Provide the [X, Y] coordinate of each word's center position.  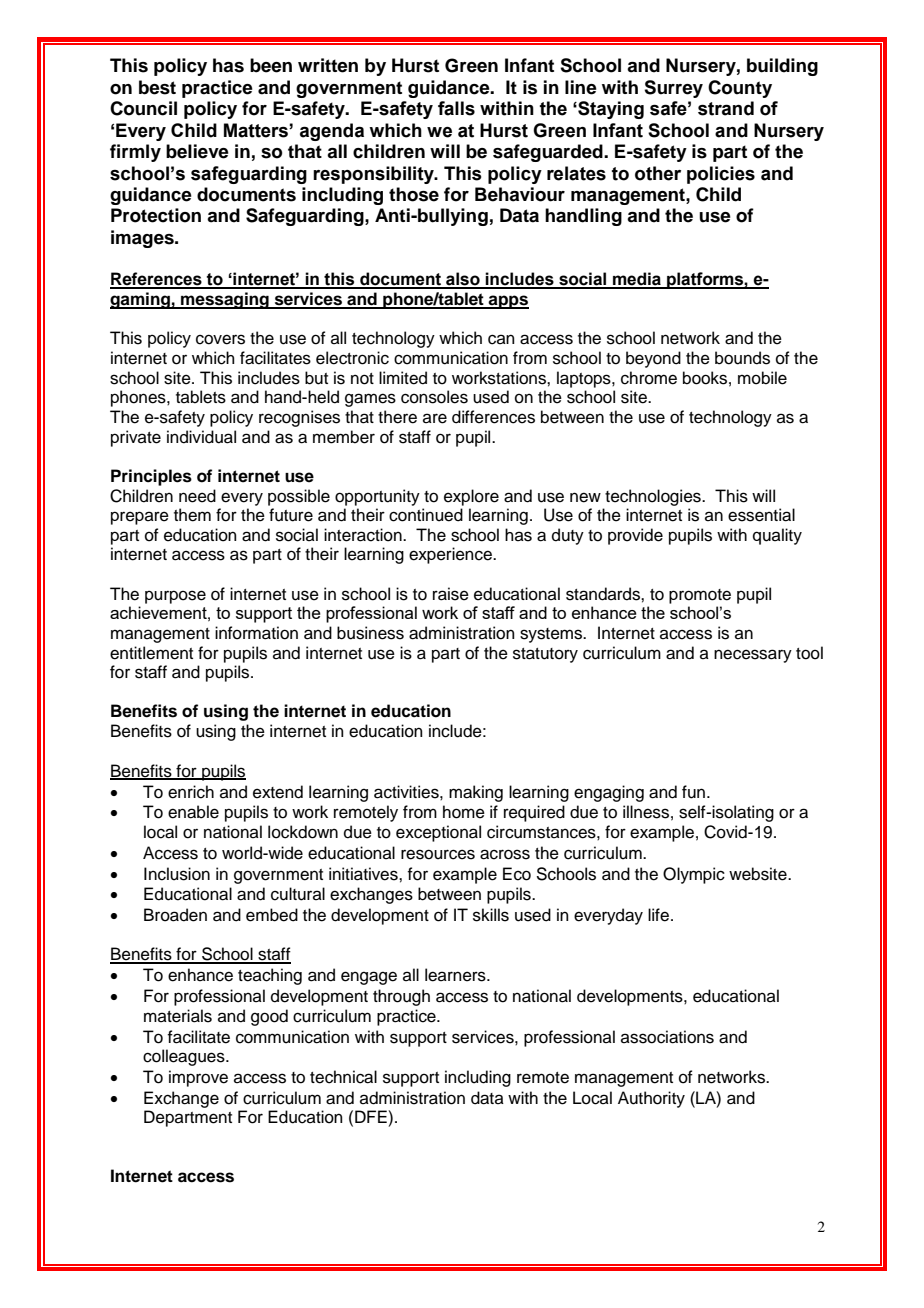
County [740, 89]
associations [667, 1037]
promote [700, 596]
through [401, 997]
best [157, 87]
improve [198, 1078]
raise [451, 594]
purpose [175, 597]
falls [456, 108]
